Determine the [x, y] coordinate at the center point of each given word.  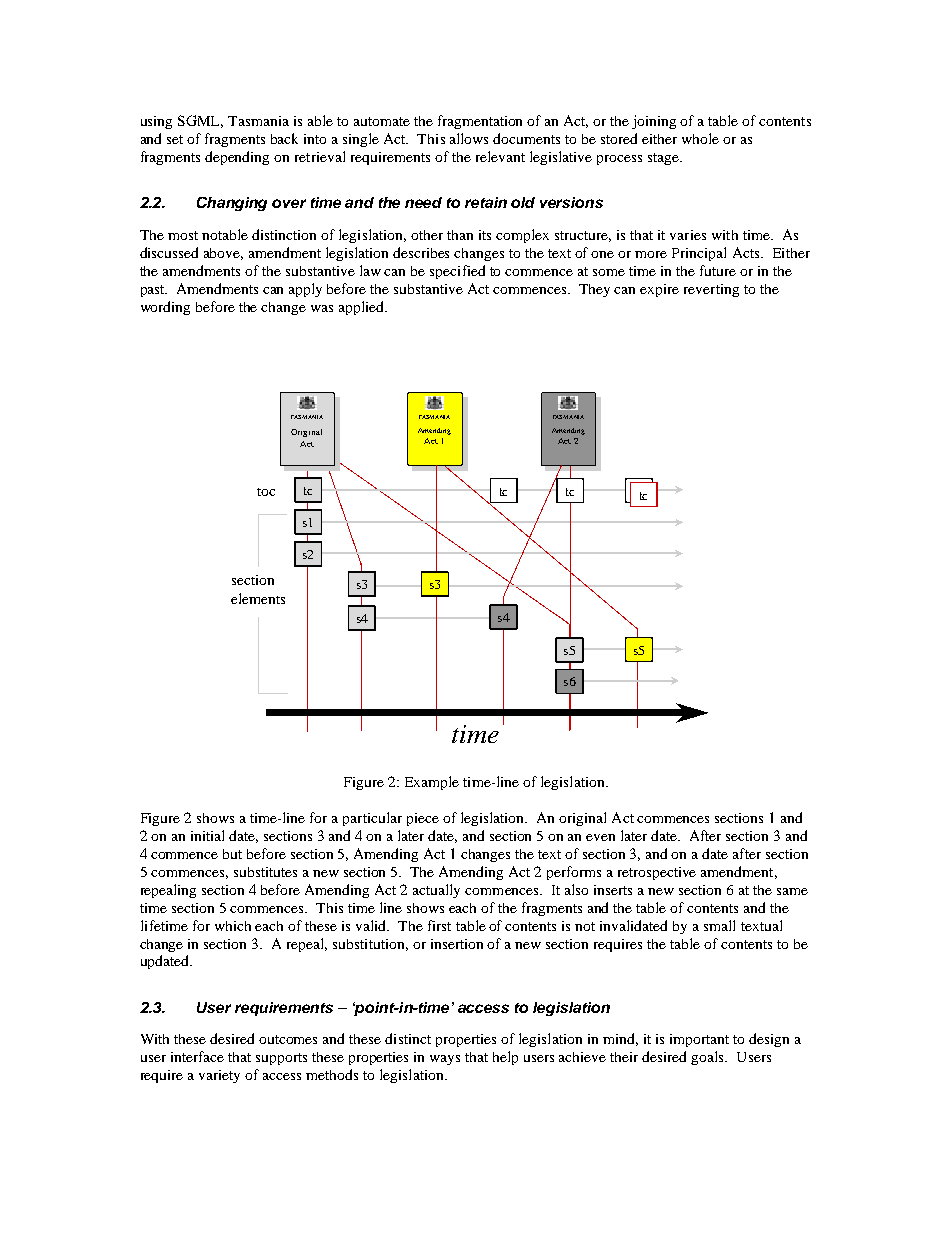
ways [445, 1060]
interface [197, 1056]
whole [700, 138]
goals [709, 1058]
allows [469, 138]
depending [237, 158]
